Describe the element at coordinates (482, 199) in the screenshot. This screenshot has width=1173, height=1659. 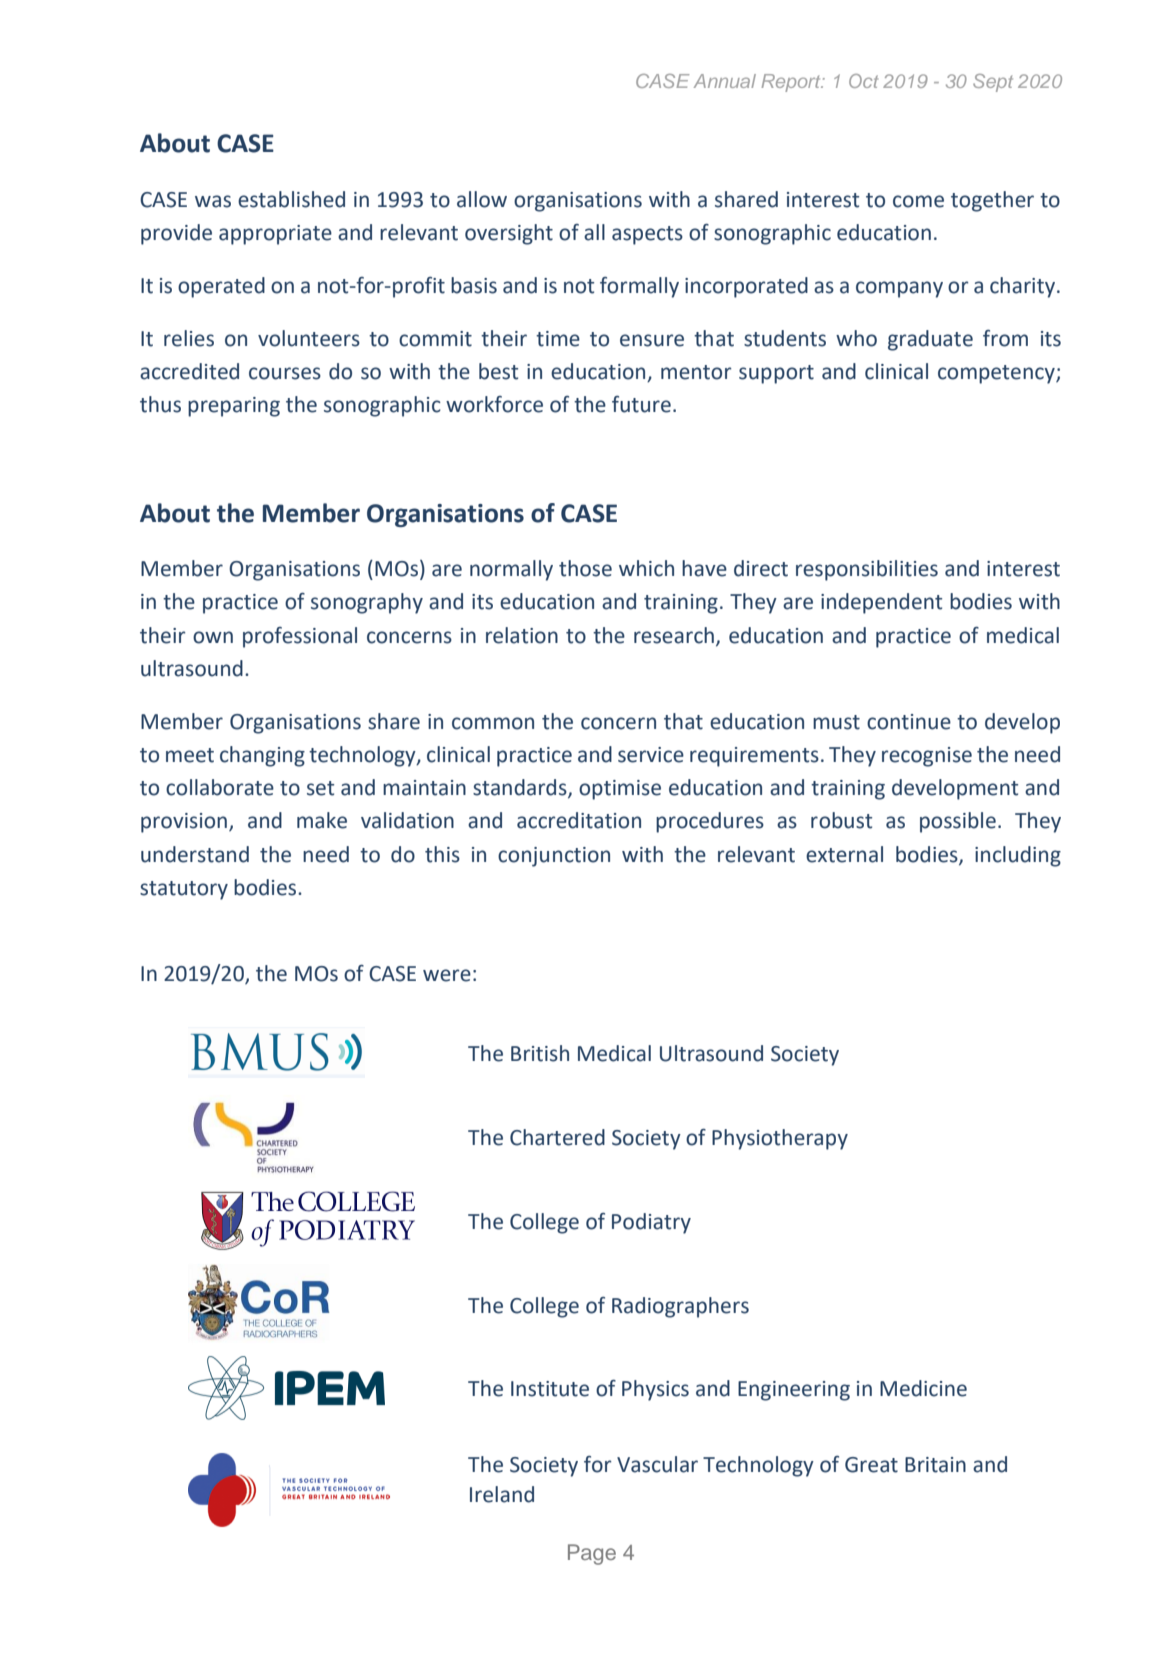
I see `allow` at that location.
